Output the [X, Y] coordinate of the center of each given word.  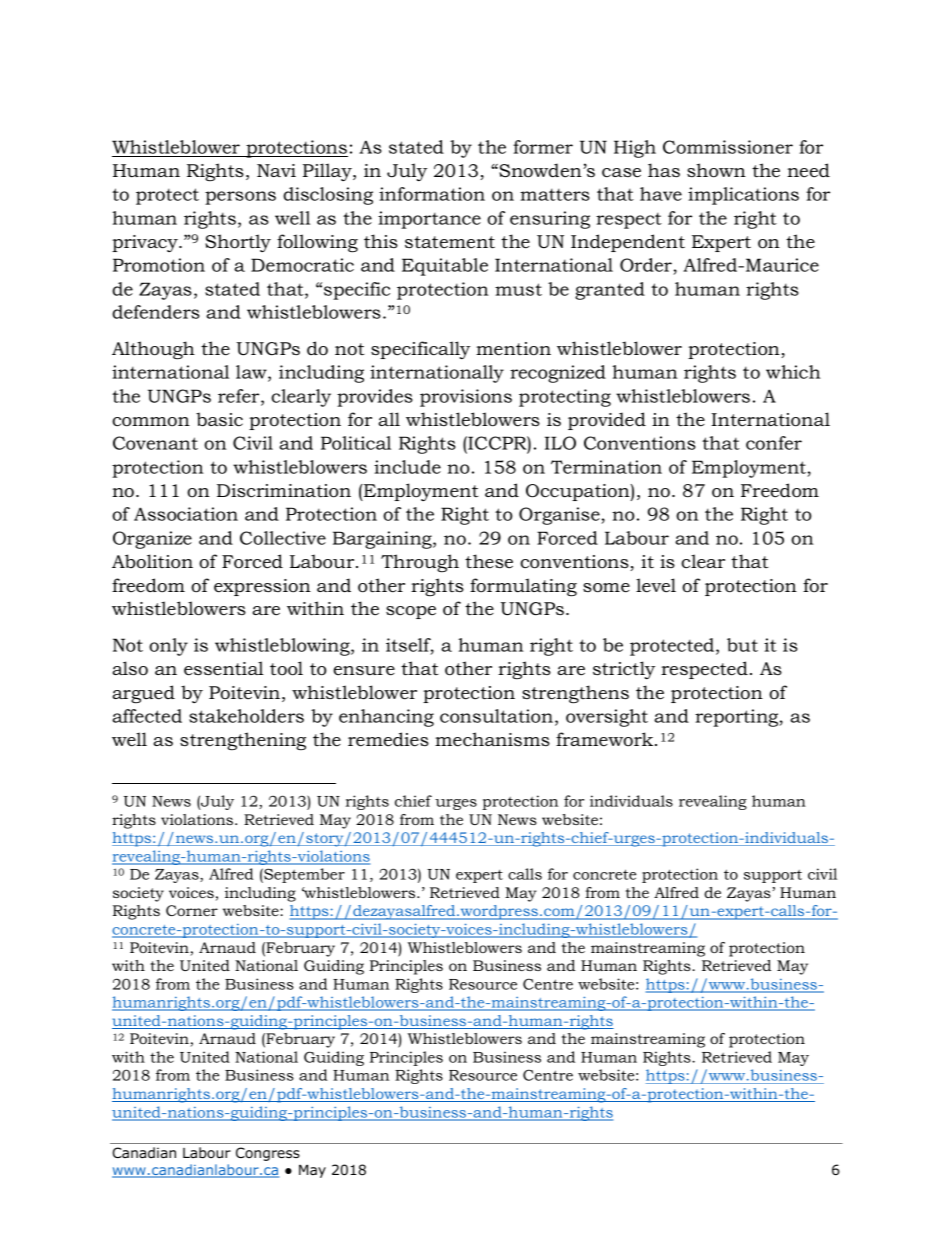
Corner [192, 910]
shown [716, 170]
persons [240, 198]
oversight [607, 718]
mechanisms [492, 739]
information [432, 194]
